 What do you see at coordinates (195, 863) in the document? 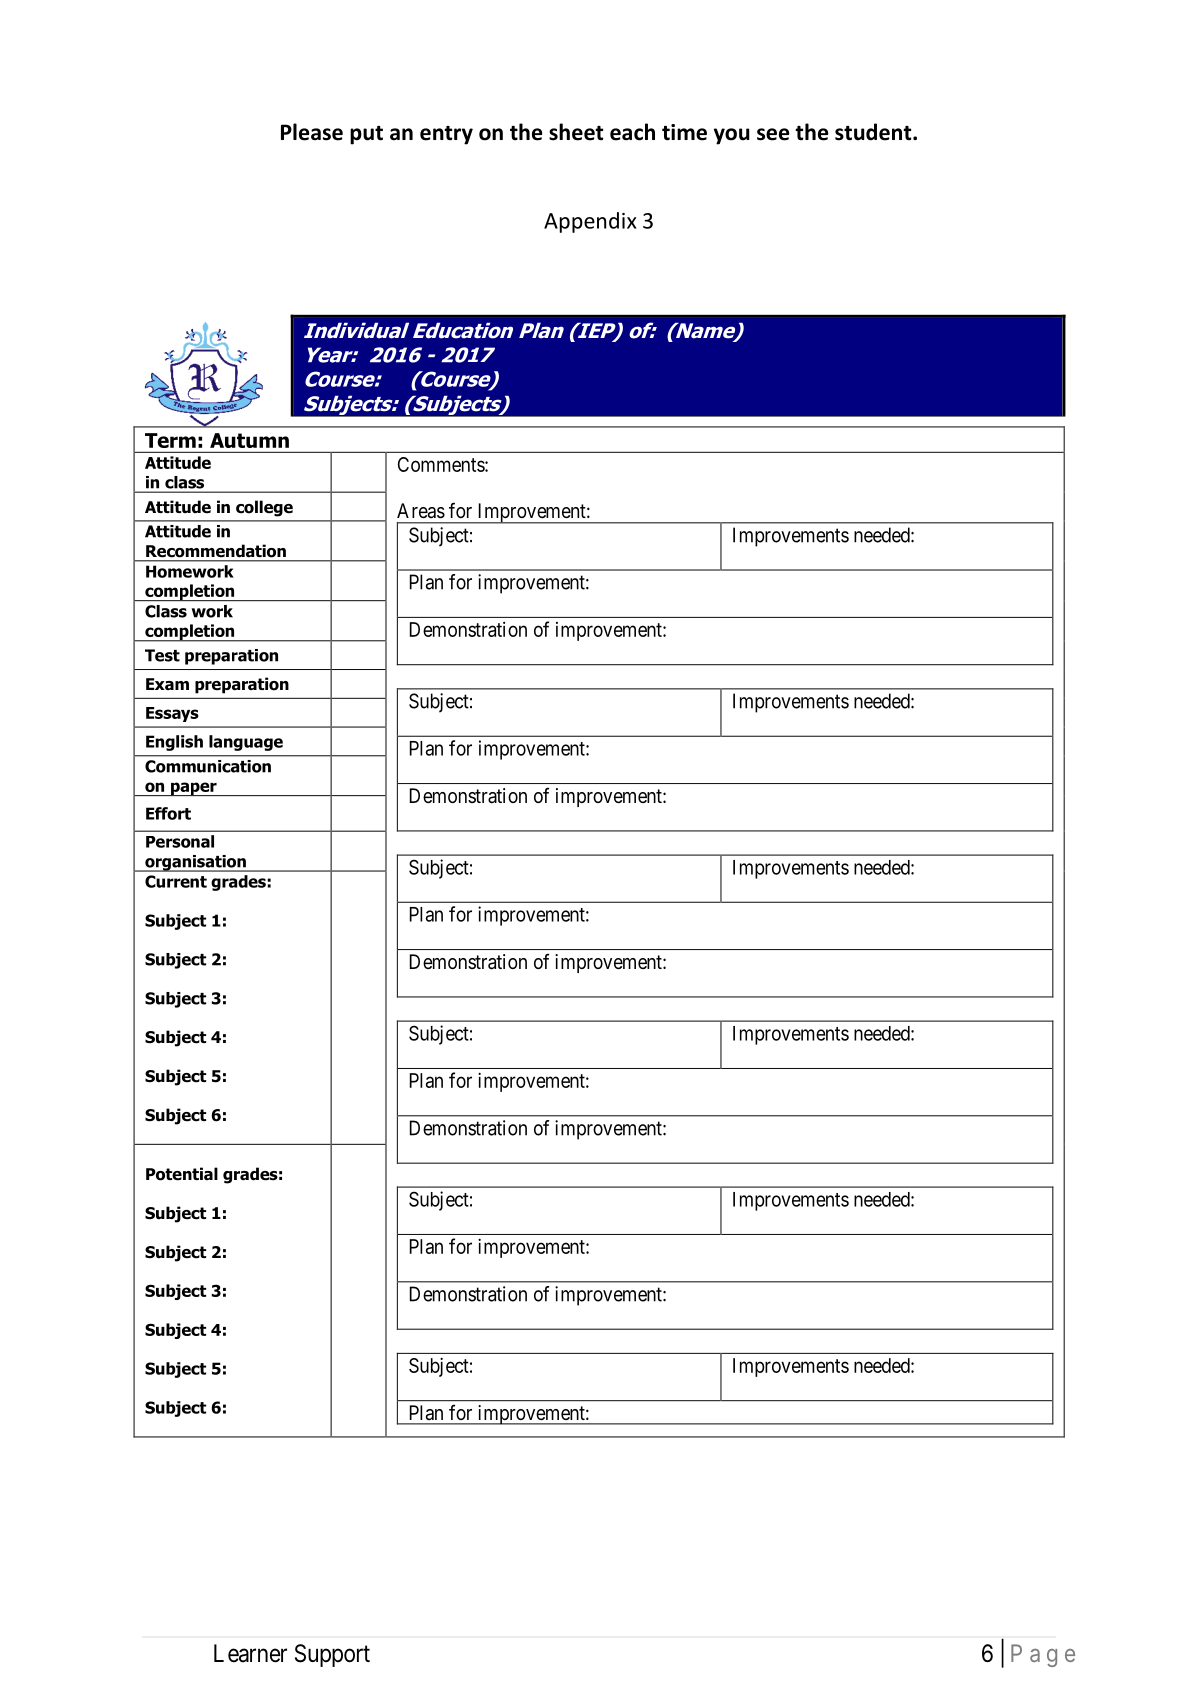
I see `organisation` at bounding box center [195, 863].
